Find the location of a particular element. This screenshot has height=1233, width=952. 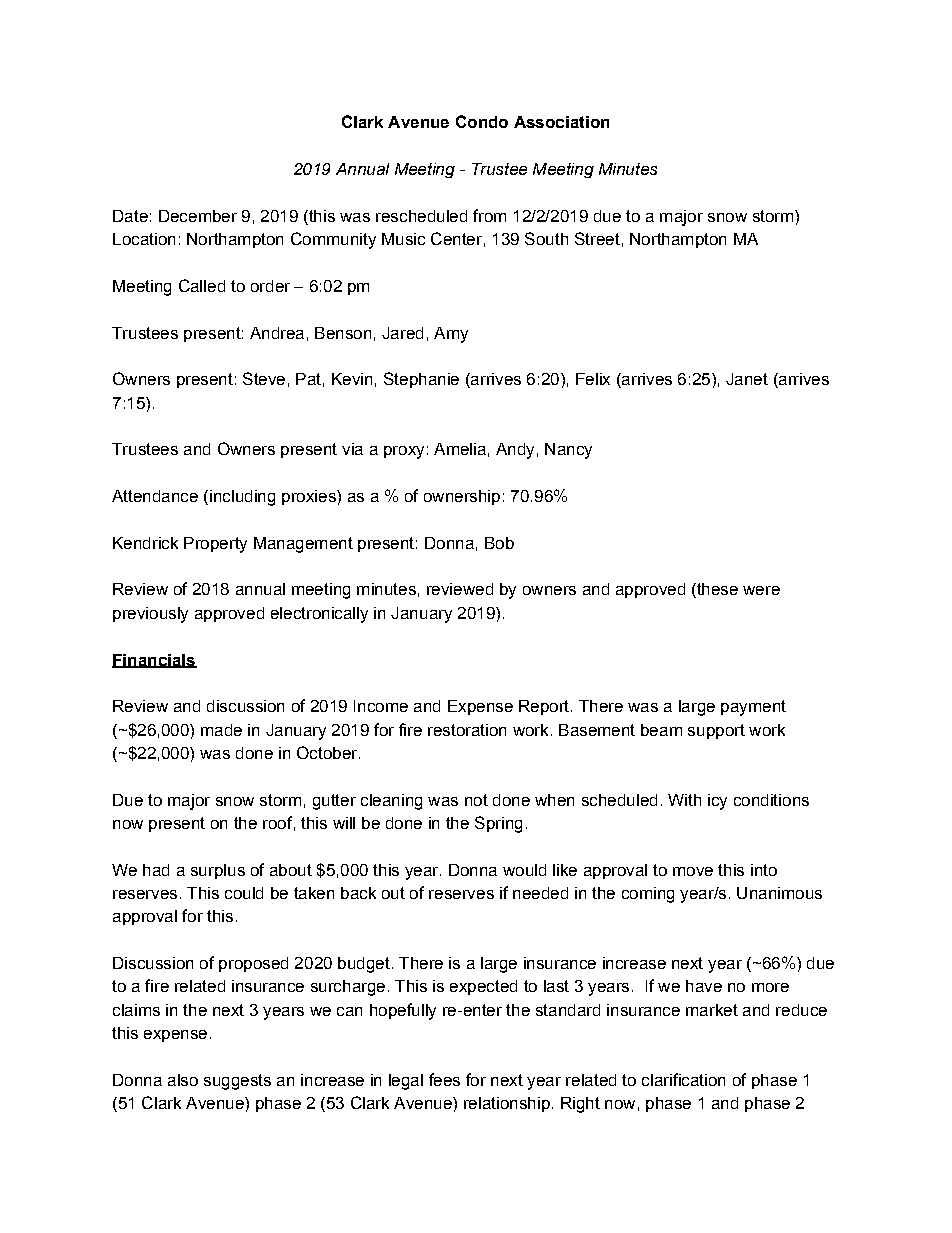

previously is located at coordinates (150, 615).
